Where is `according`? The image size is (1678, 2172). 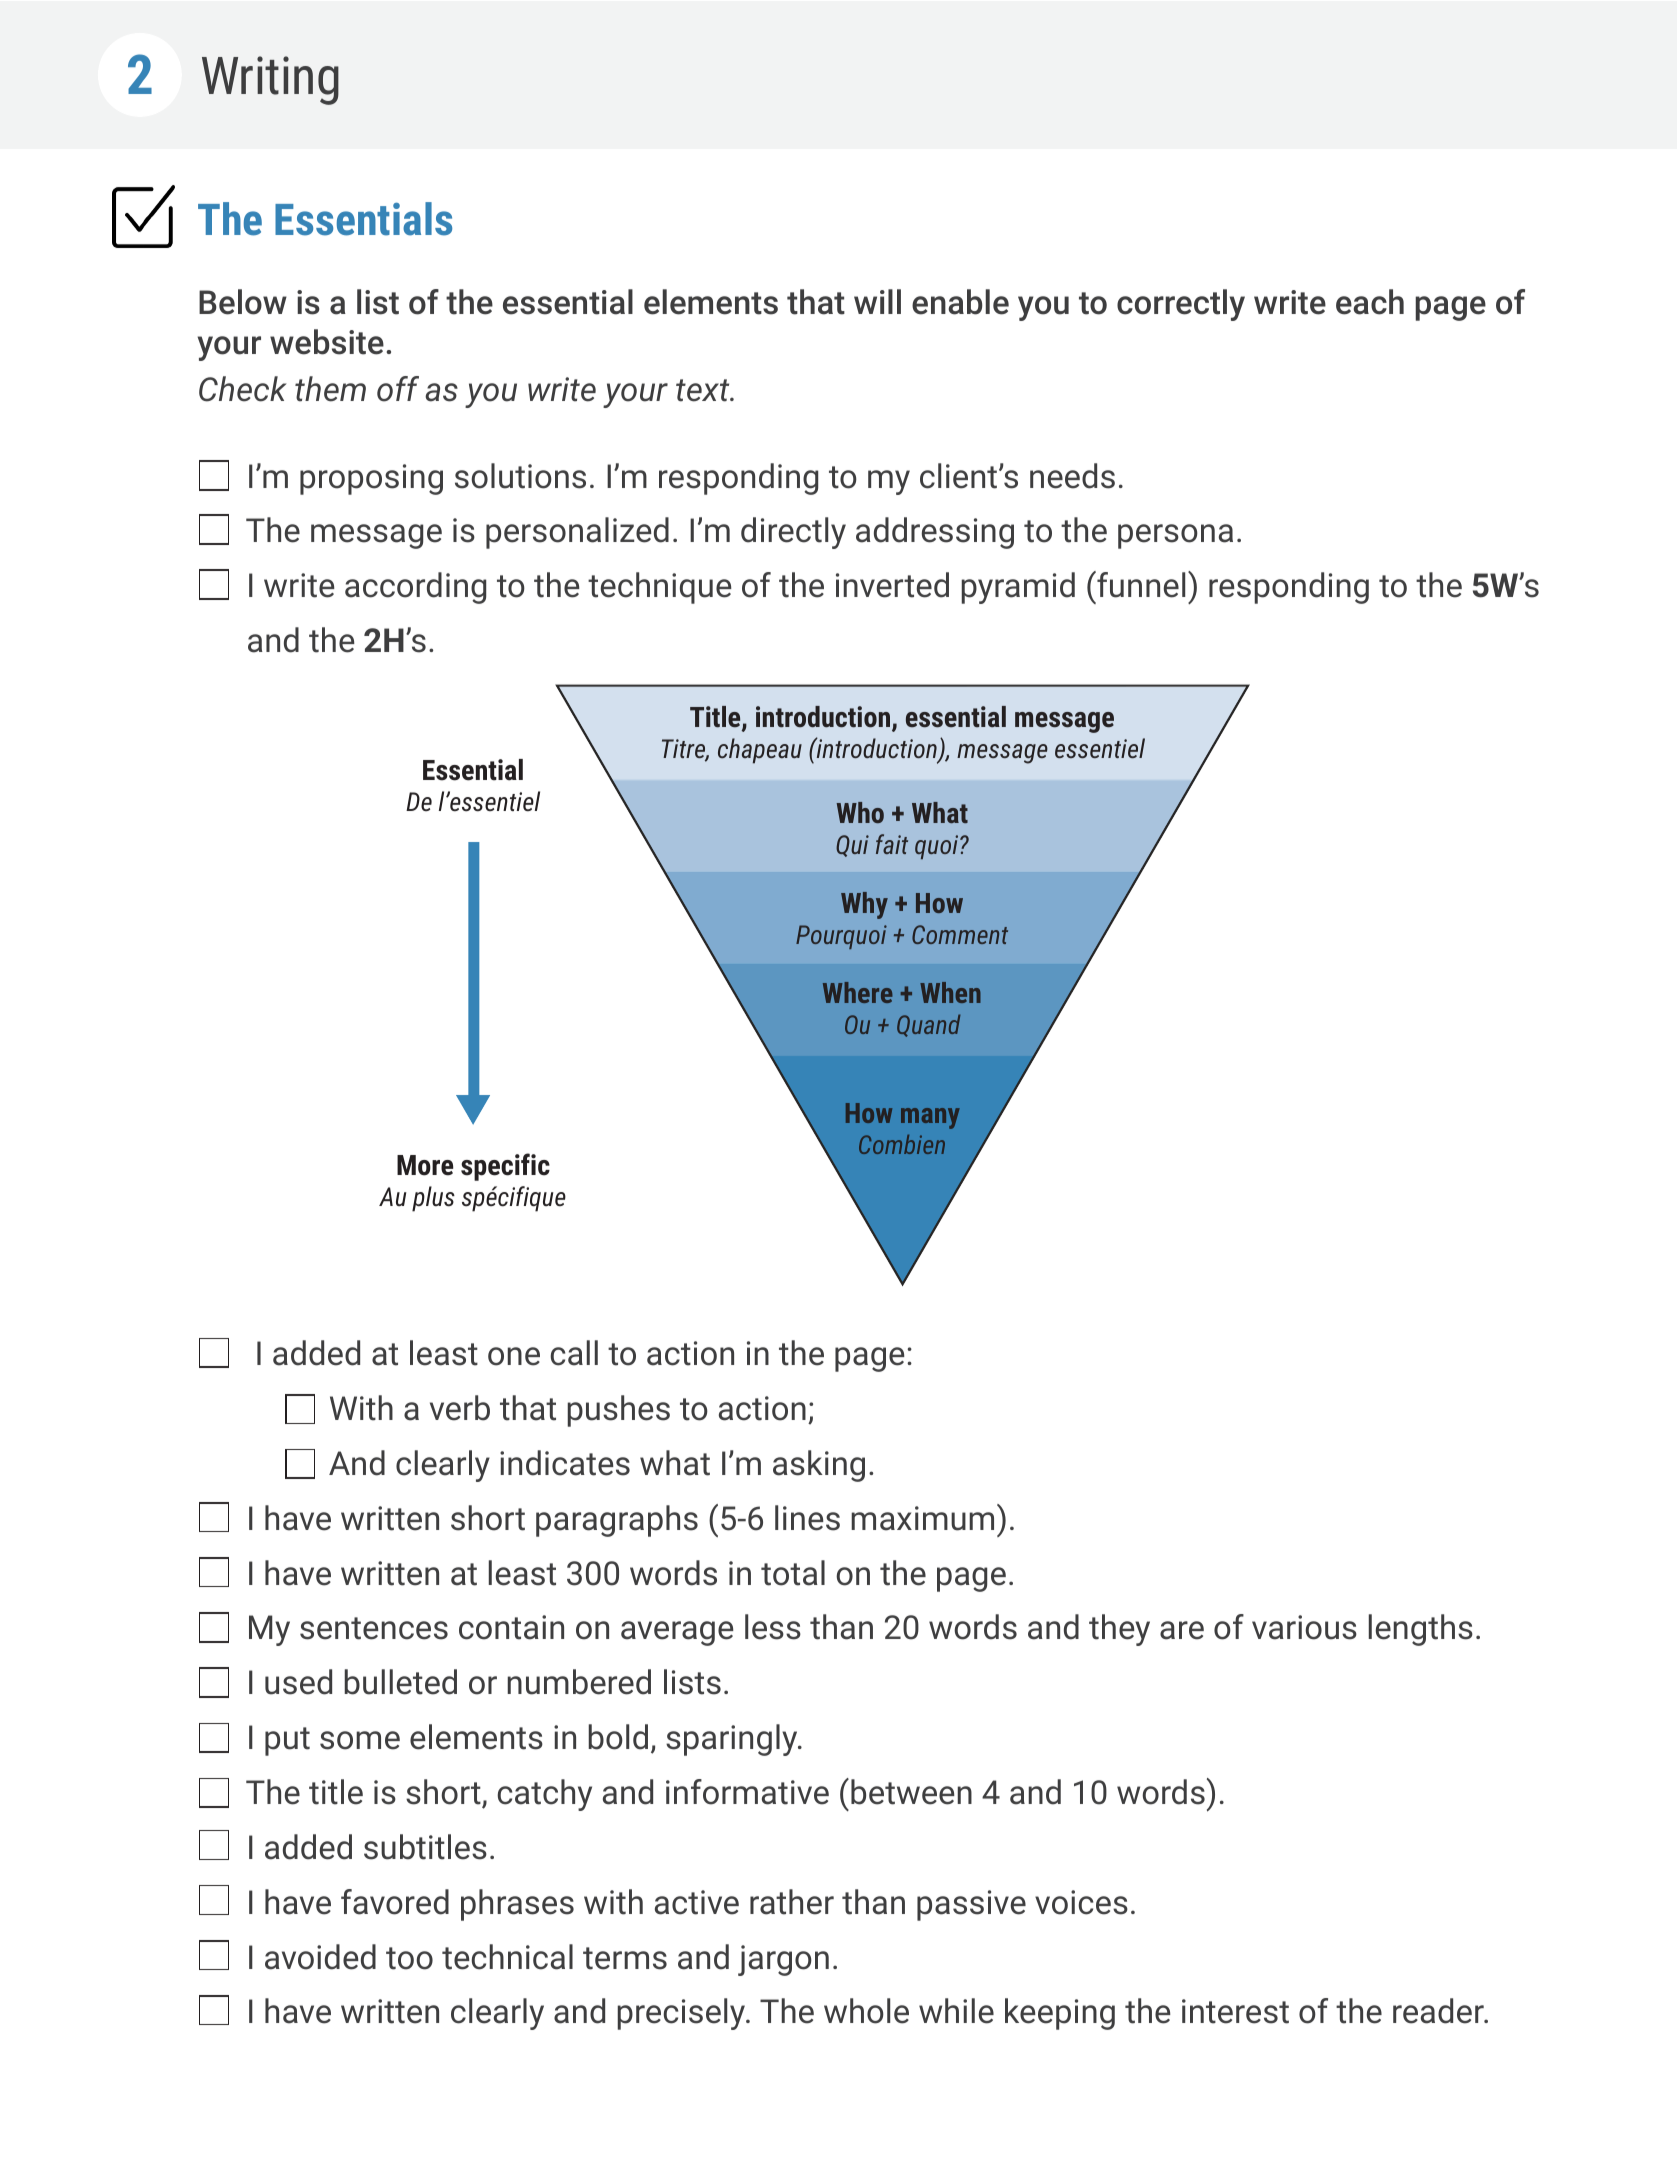 according is located at coordinates (415, 588).
